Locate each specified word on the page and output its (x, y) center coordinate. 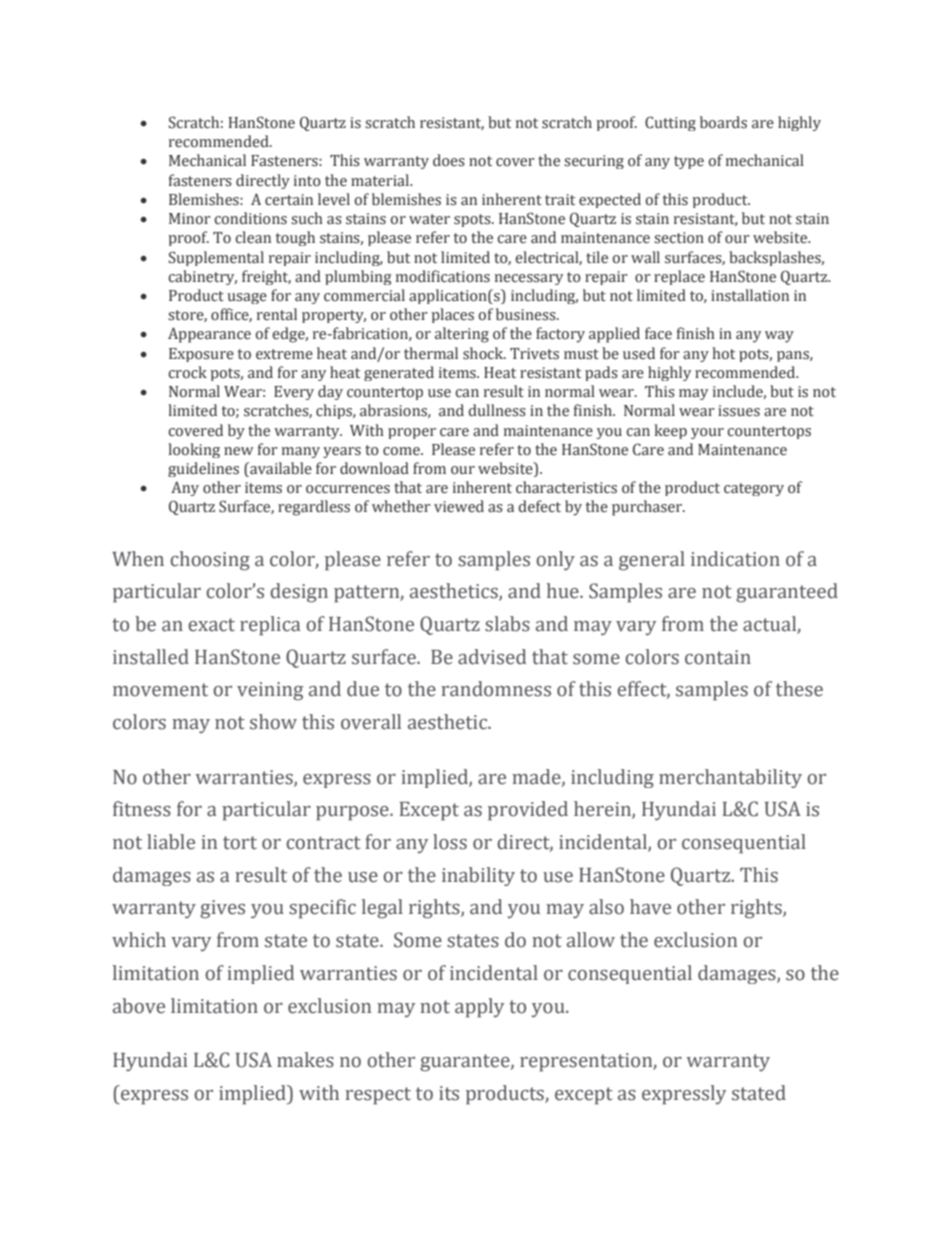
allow (591, 940)
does (449, 160)
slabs (507, 624)
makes (305, 1060)
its (449, 1093)
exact (211, 625)
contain (718, 657)
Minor (190, 219)
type (689, 162)
